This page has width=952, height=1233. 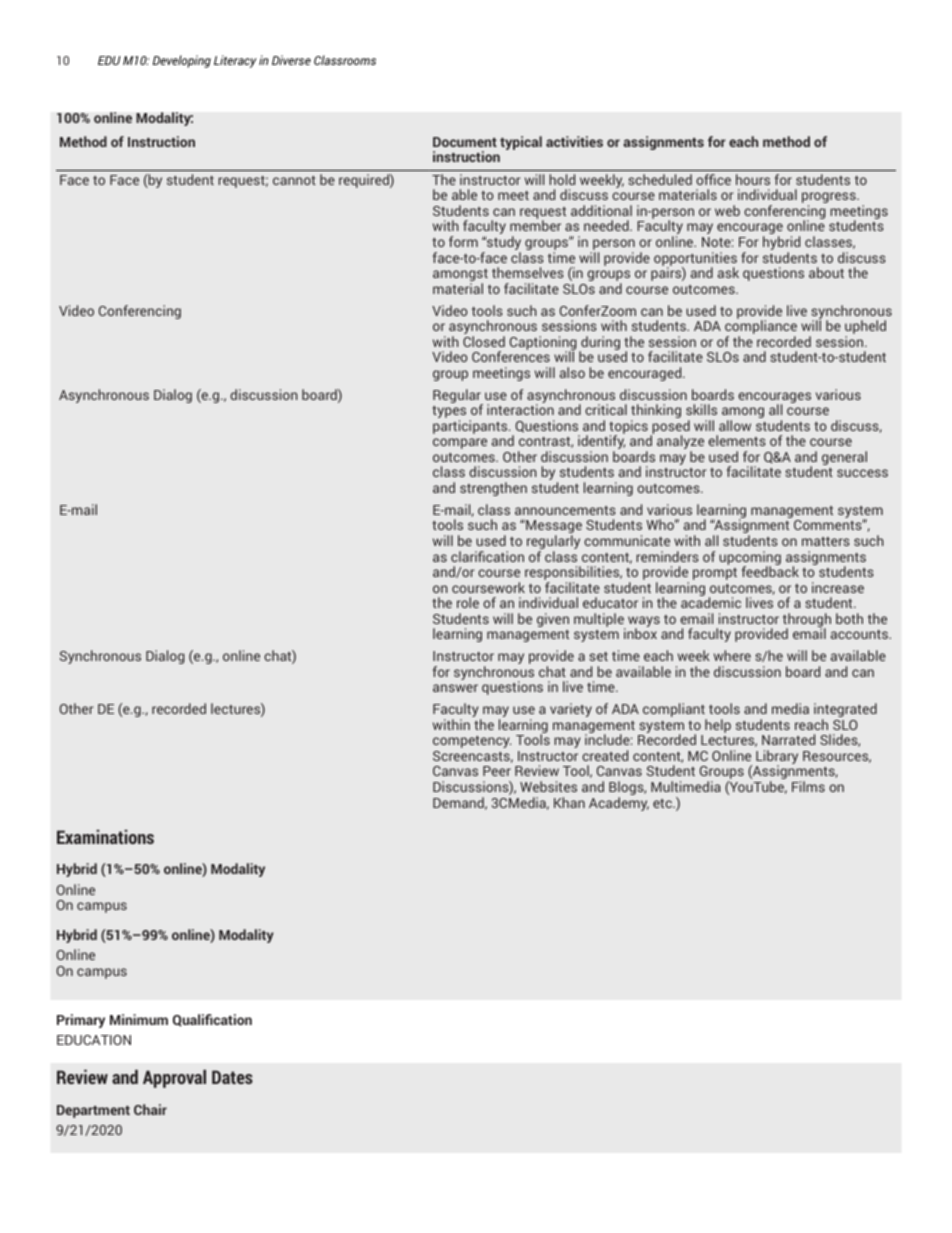 What do you see at coordinates (460, 443) in the page?
I see `compare` at bounding box center [460, 443].
